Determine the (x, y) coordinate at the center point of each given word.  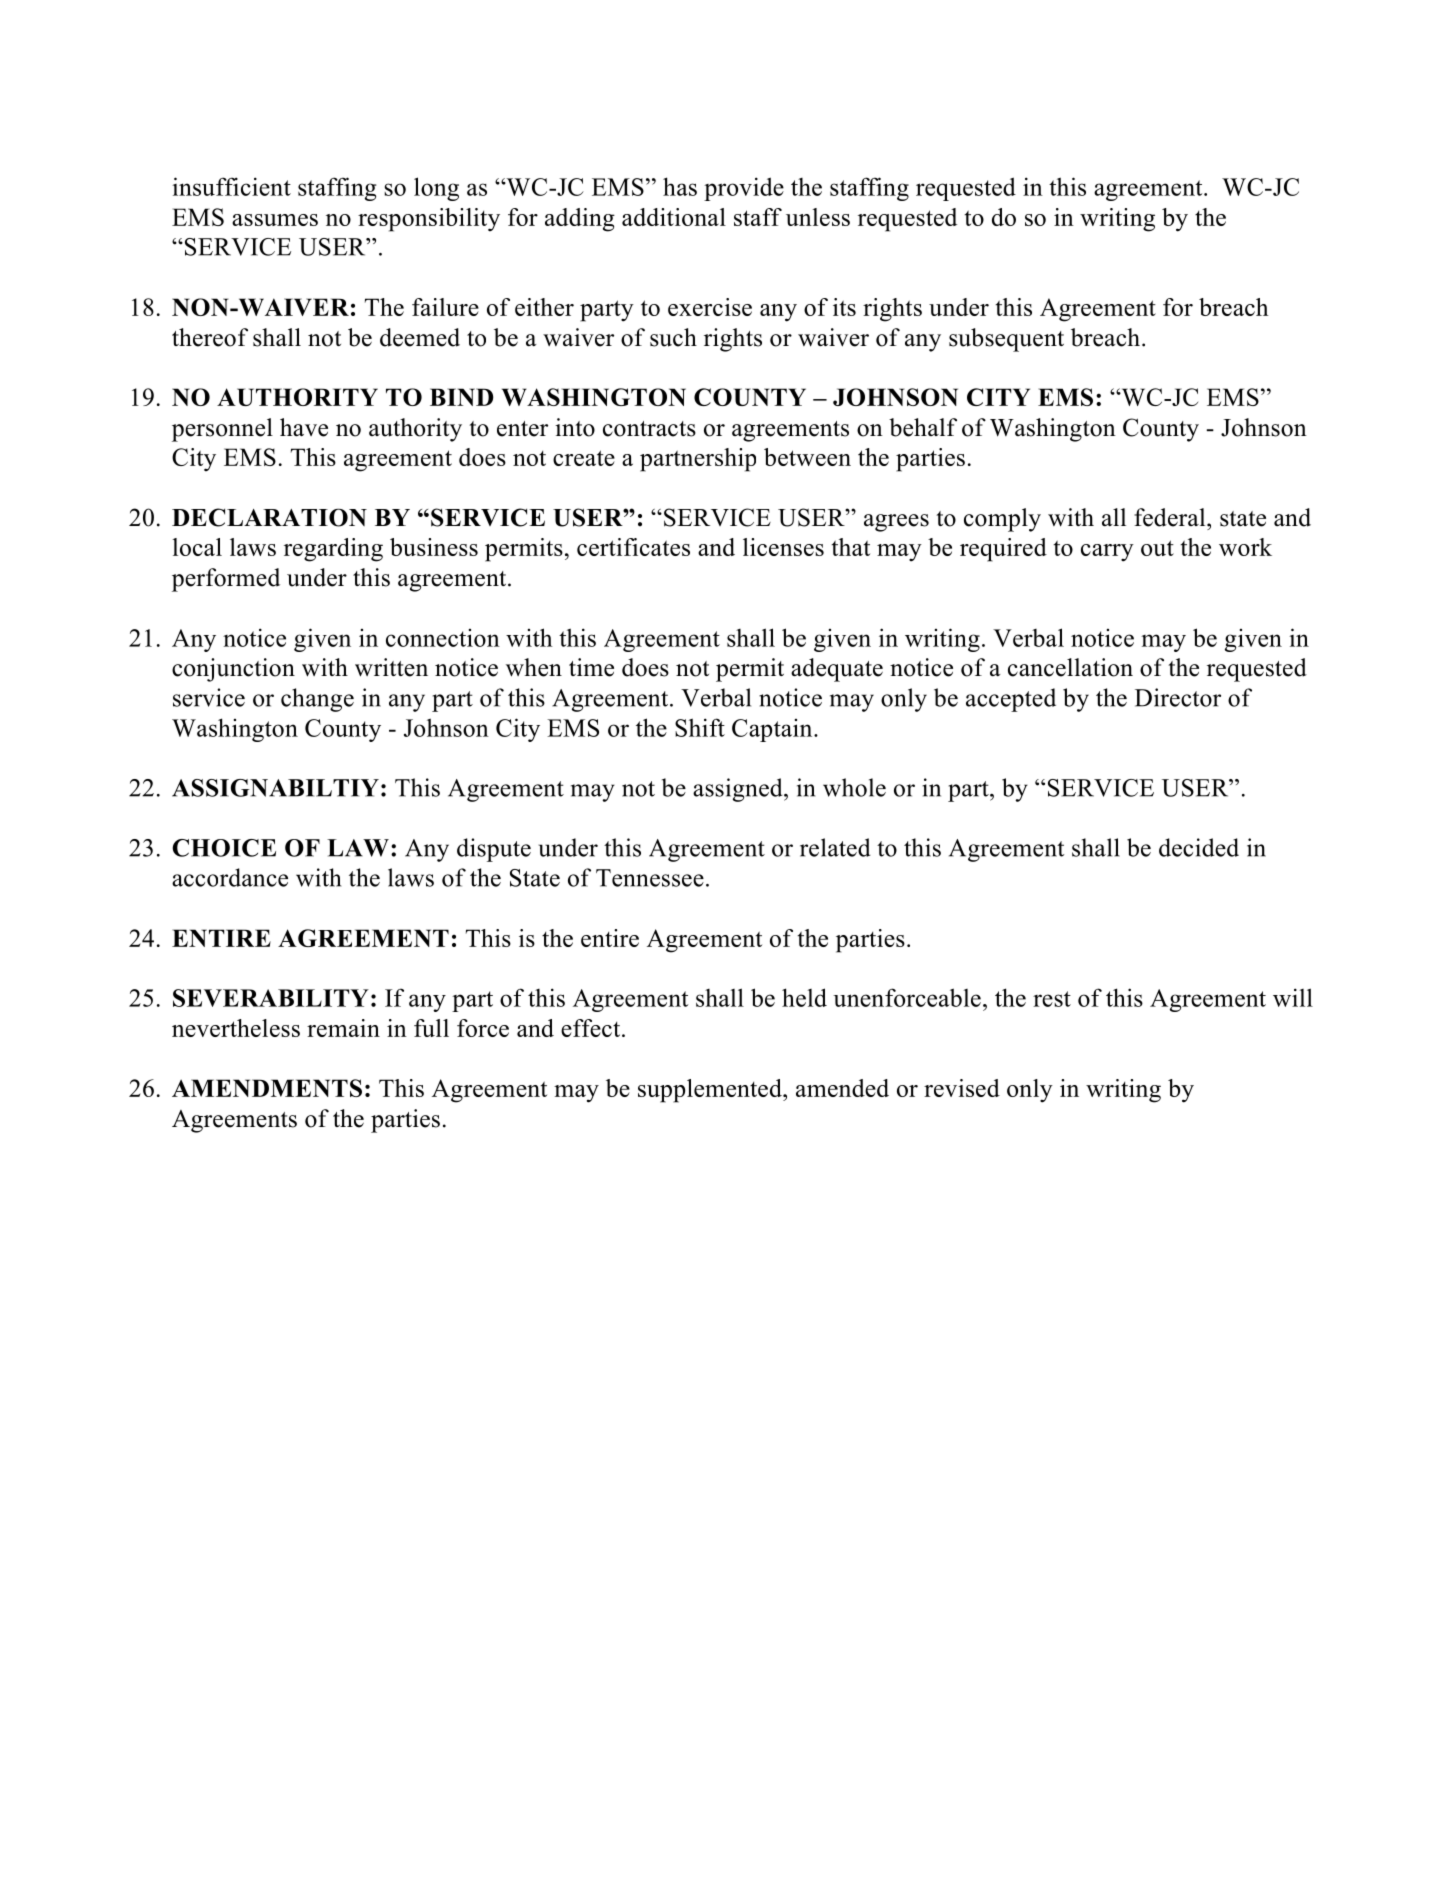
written (391, 667)
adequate (837, 670)
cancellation (1070, 667)
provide (744, 189)
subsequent (1006, 340)
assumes (275, 220)
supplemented (711, 1091)
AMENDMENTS (267, 1088)
